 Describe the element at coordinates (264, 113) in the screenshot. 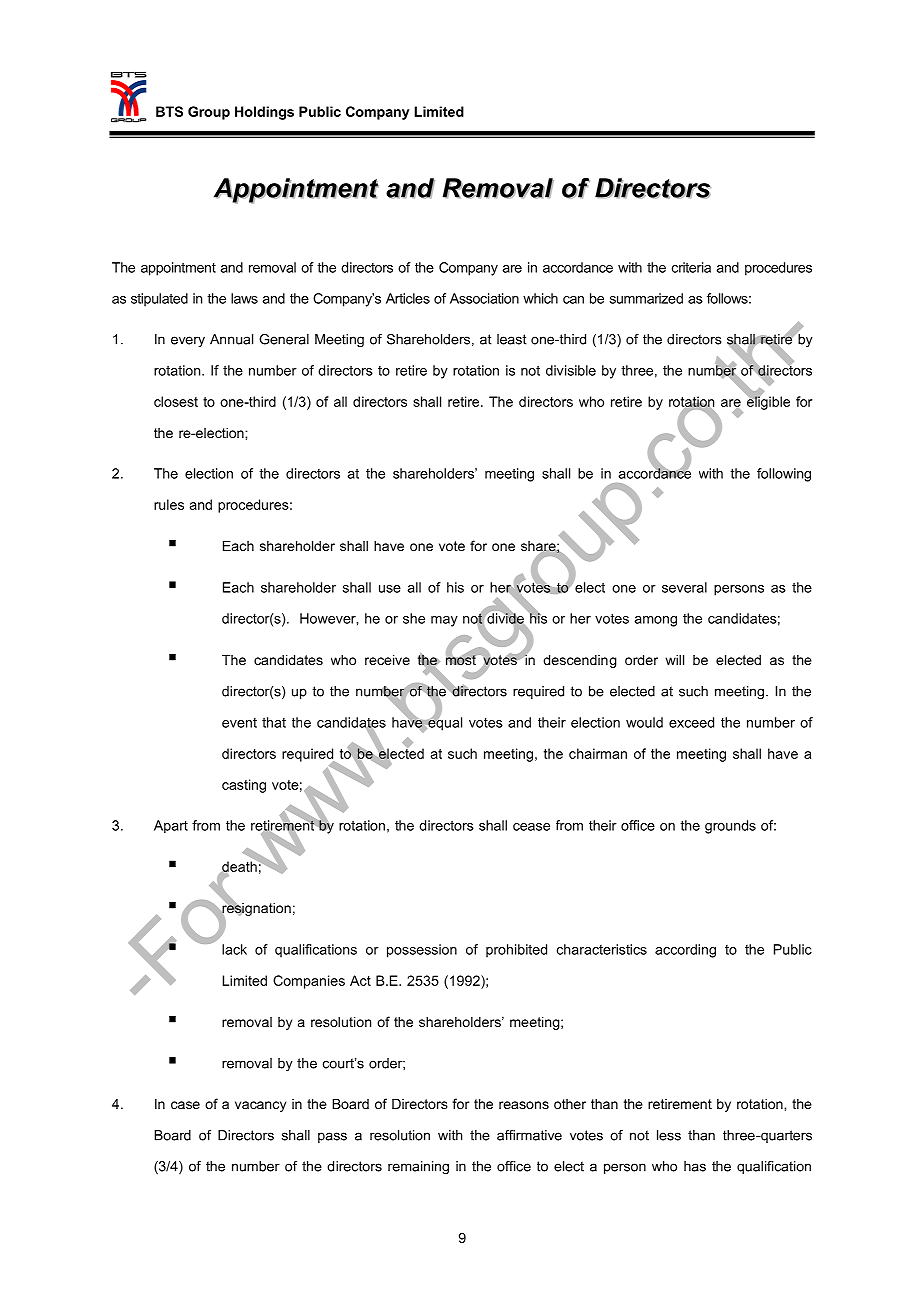

I see `Holdings` at that location.
